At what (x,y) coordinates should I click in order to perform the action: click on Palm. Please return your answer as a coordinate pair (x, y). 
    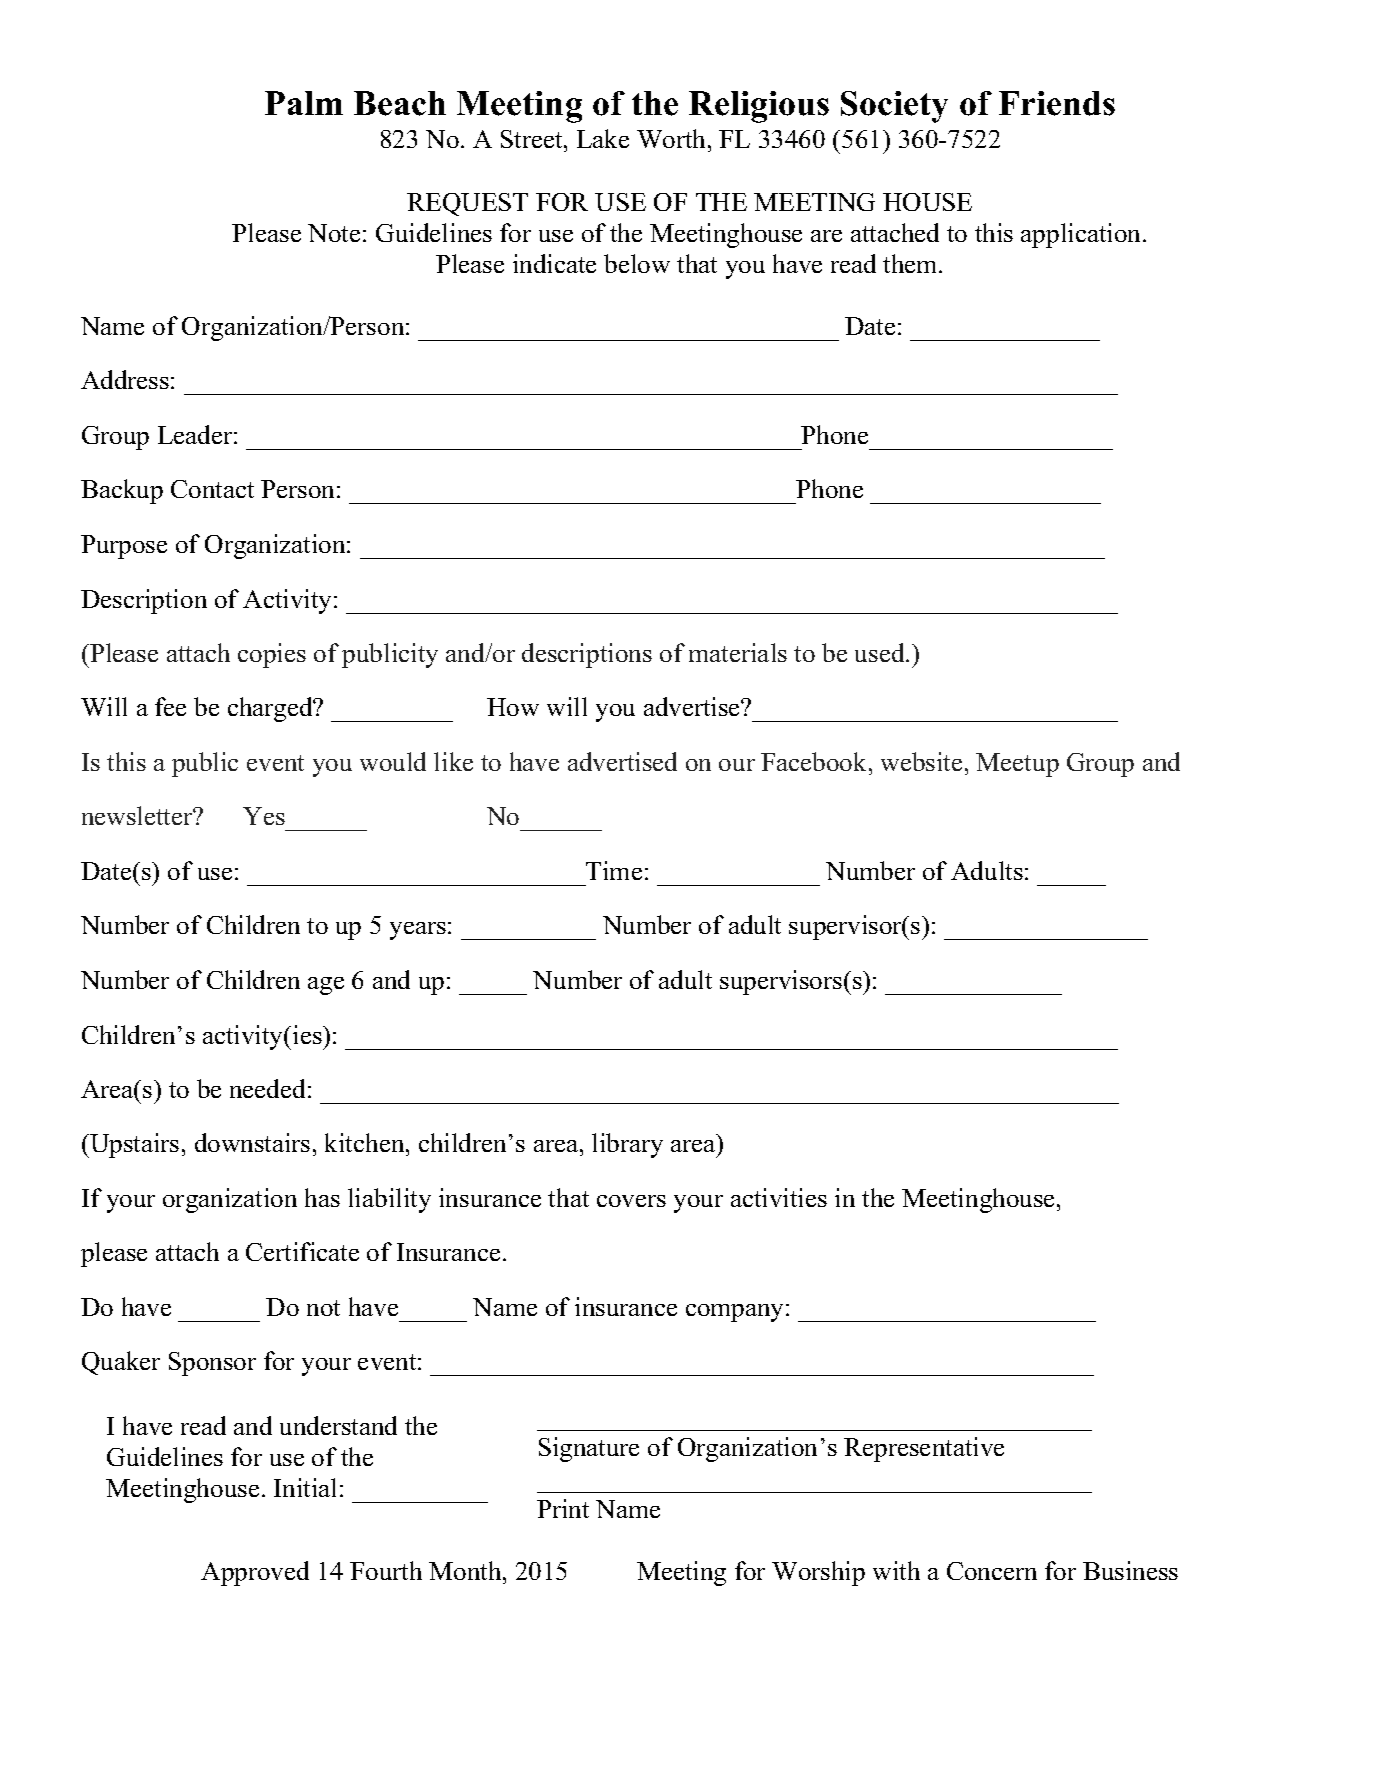
    Looking at the image, I should click on (304, 103).
